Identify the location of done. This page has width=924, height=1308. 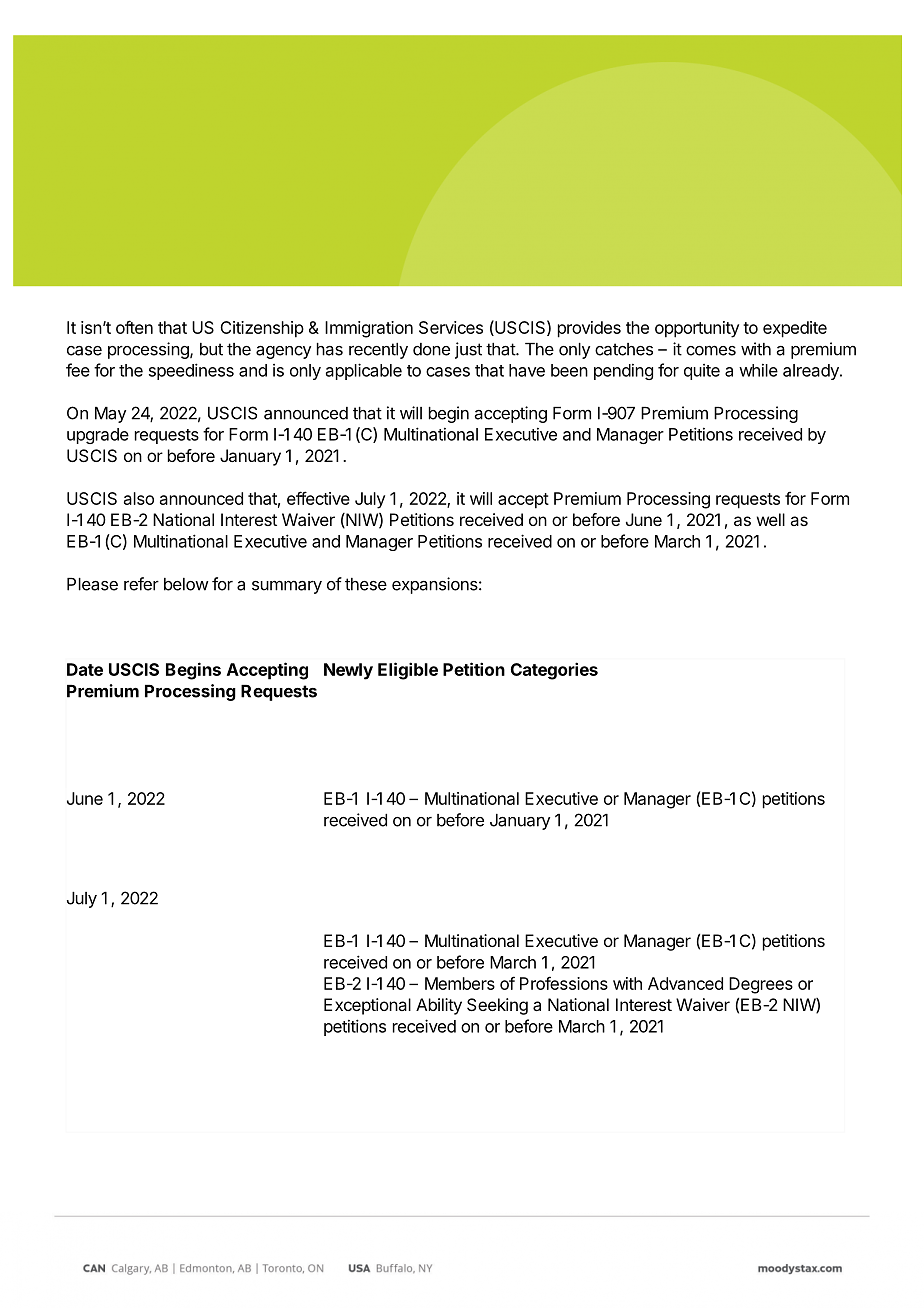
(431, 349).
